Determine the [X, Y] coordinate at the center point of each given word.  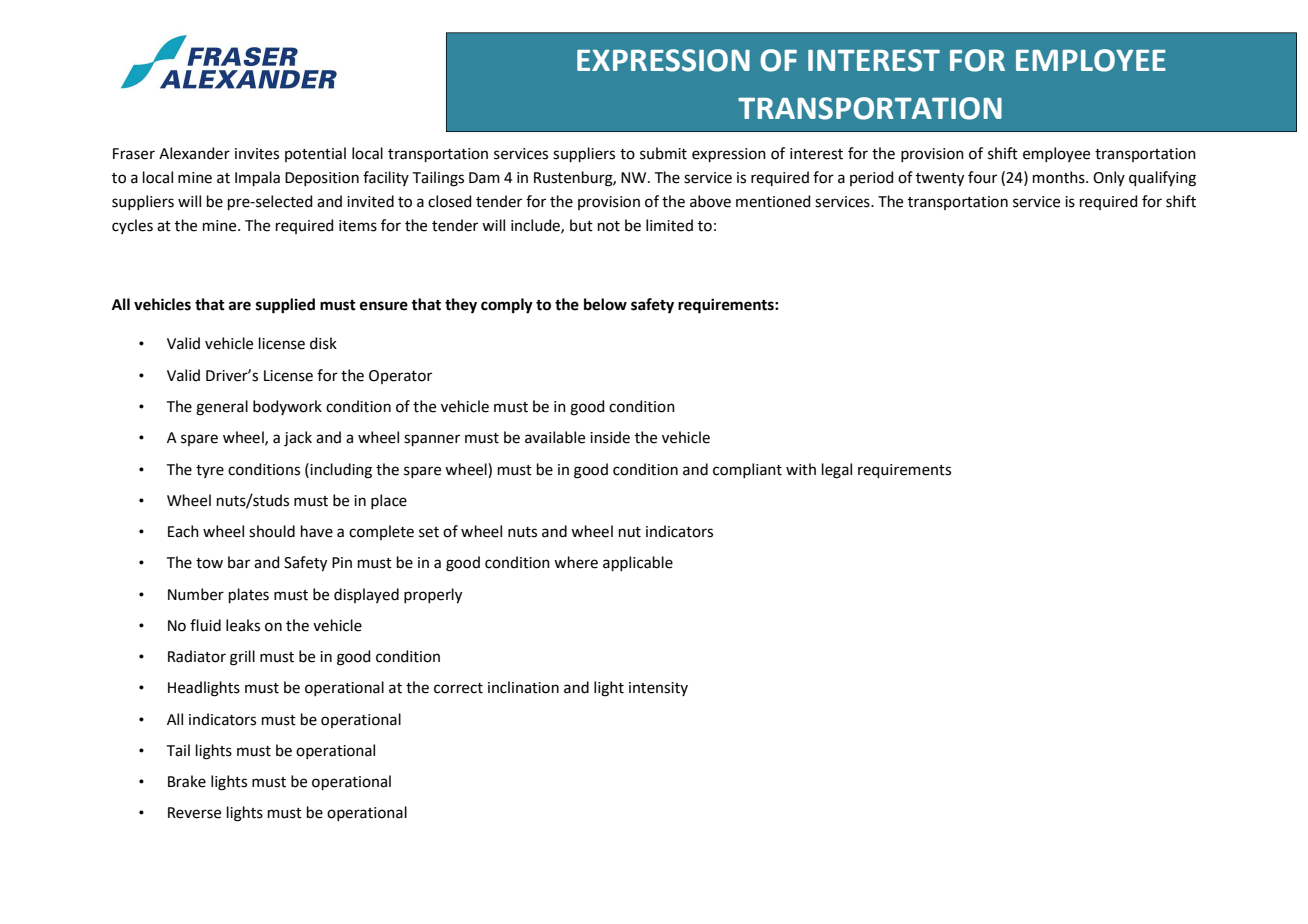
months [1060, 177]
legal [837, 471]
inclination [523, 687]
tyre [210, 471]
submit [663, 153]
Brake [187, 781]
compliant [747, 470]
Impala [257, 178]
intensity [658, 689]
